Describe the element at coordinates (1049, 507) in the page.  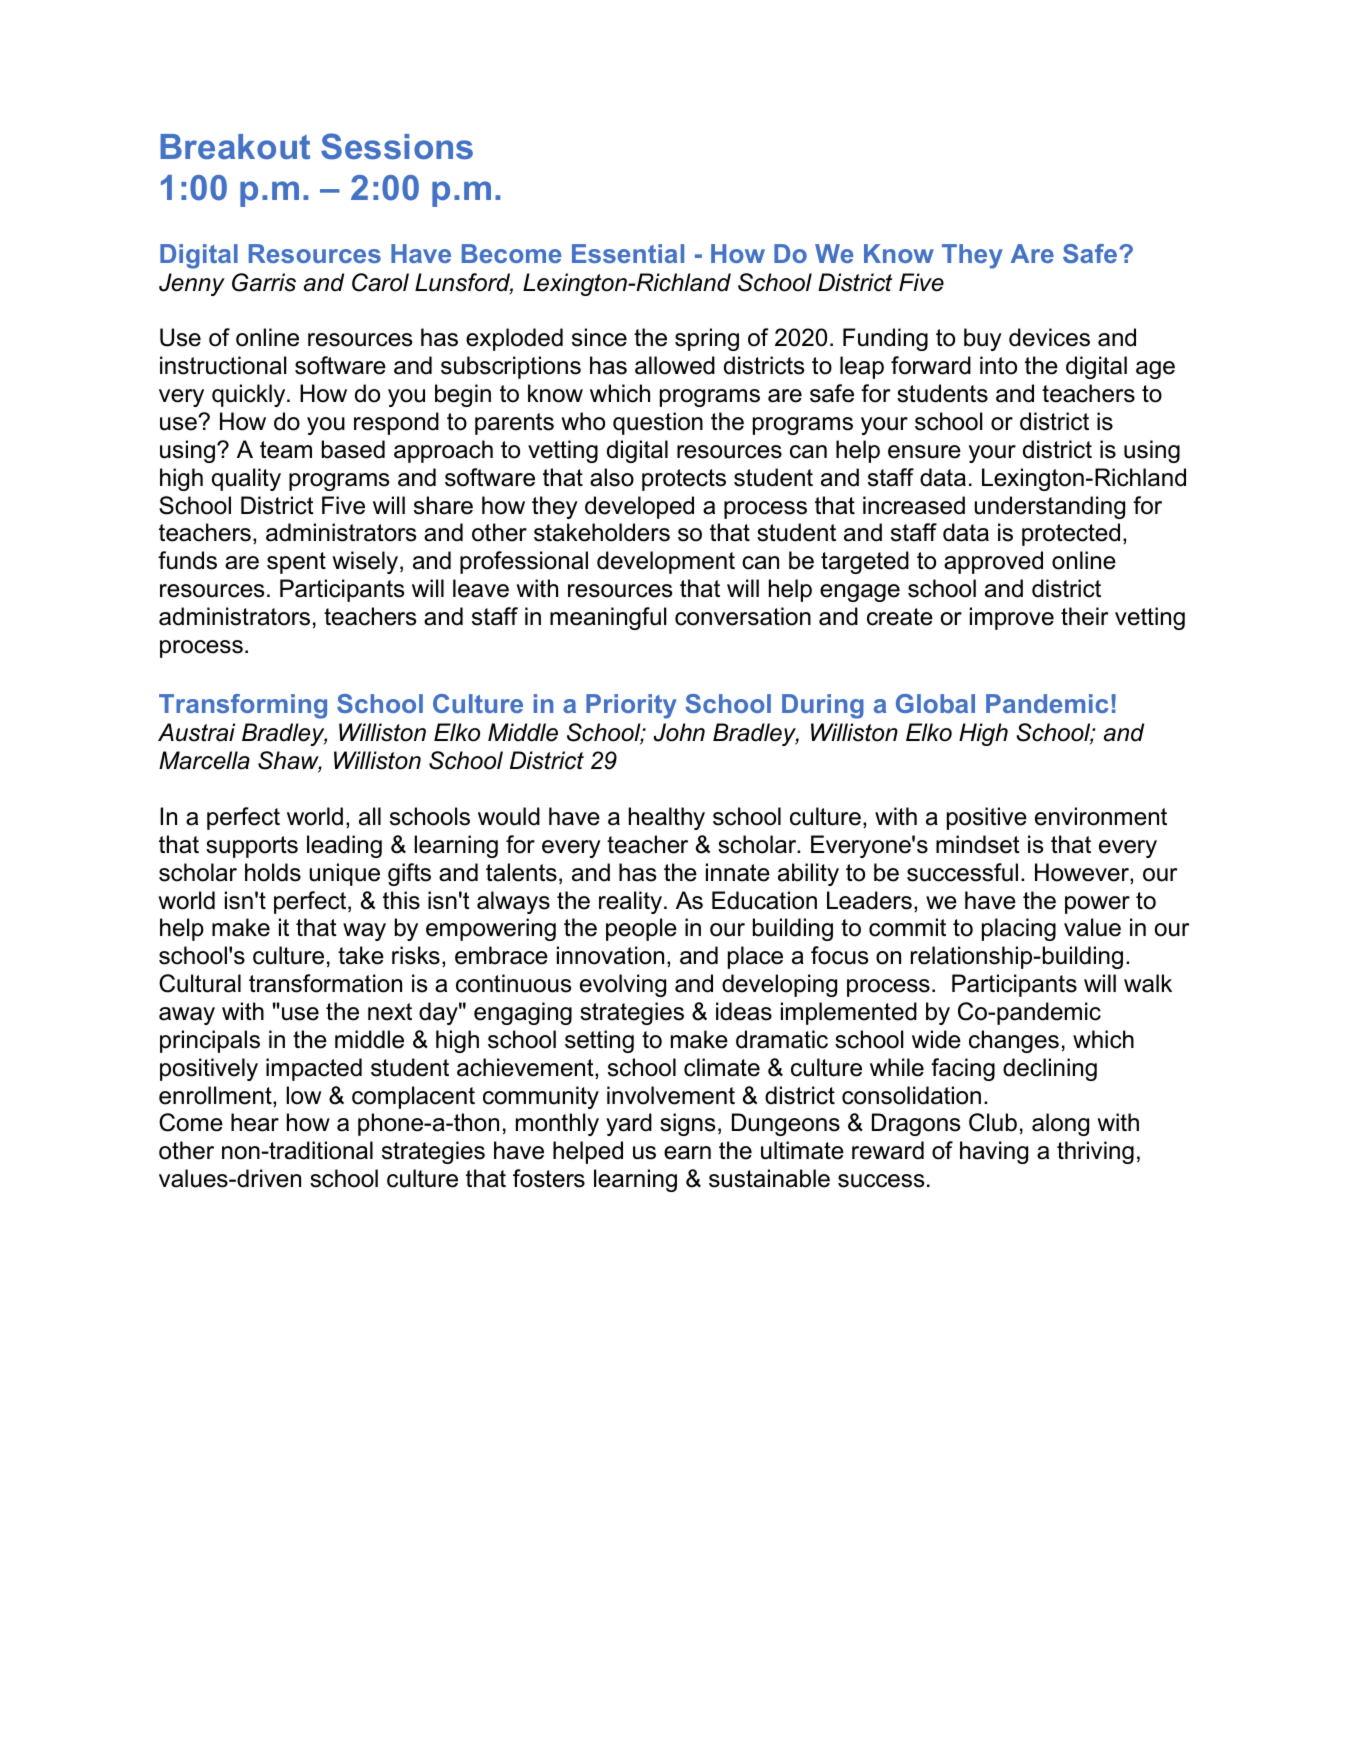
I see `understanding` at that location.
